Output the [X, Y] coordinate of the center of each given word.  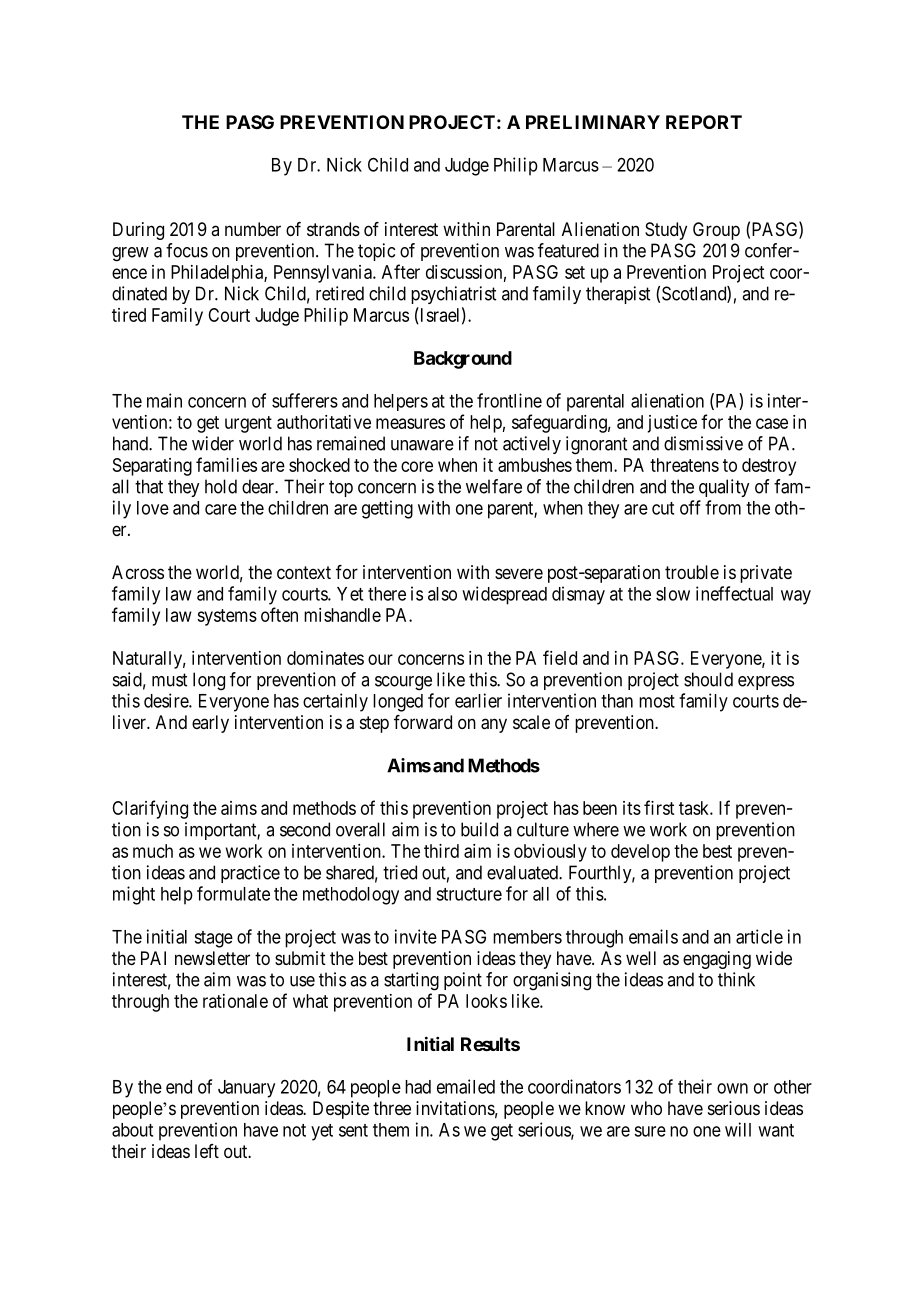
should [708, 679]
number [253, 229]
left [207, 1151]
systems [227, 617]
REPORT [704, 122]
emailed [466, 1086]
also [442, 594]
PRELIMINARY [593, 122]
